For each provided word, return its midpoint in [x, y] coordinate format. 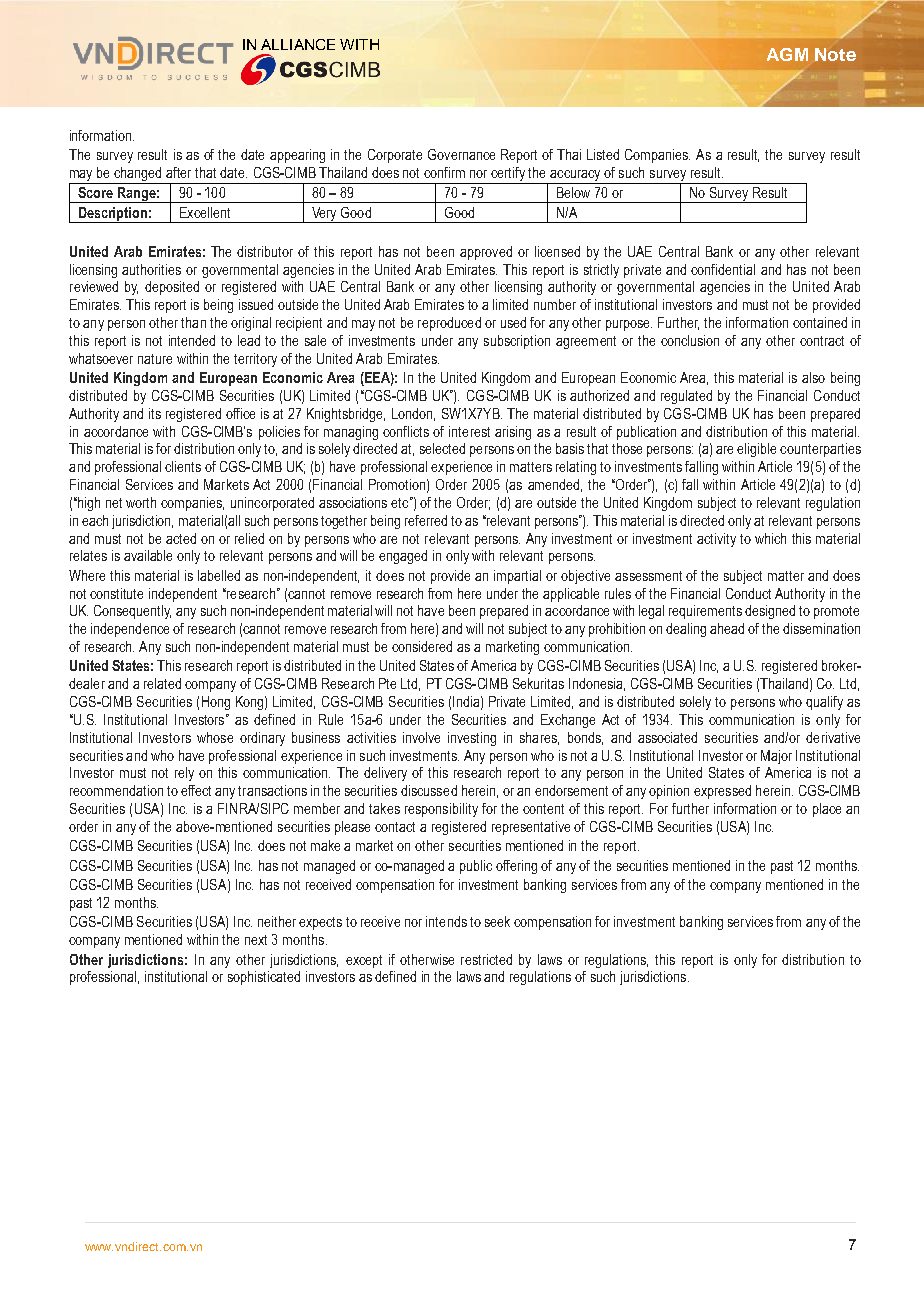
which [770, 538]
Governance [461, 154]
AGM [787, 54]
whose [215, 737]
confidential [723, 269]
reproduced [449, 324]
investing [472, 739]
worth [141, 502]
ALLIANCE [298, 44]
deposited [172, 288]
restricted [486, 959]
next [256, 940]
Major [776, 757]
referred [426, 520]
